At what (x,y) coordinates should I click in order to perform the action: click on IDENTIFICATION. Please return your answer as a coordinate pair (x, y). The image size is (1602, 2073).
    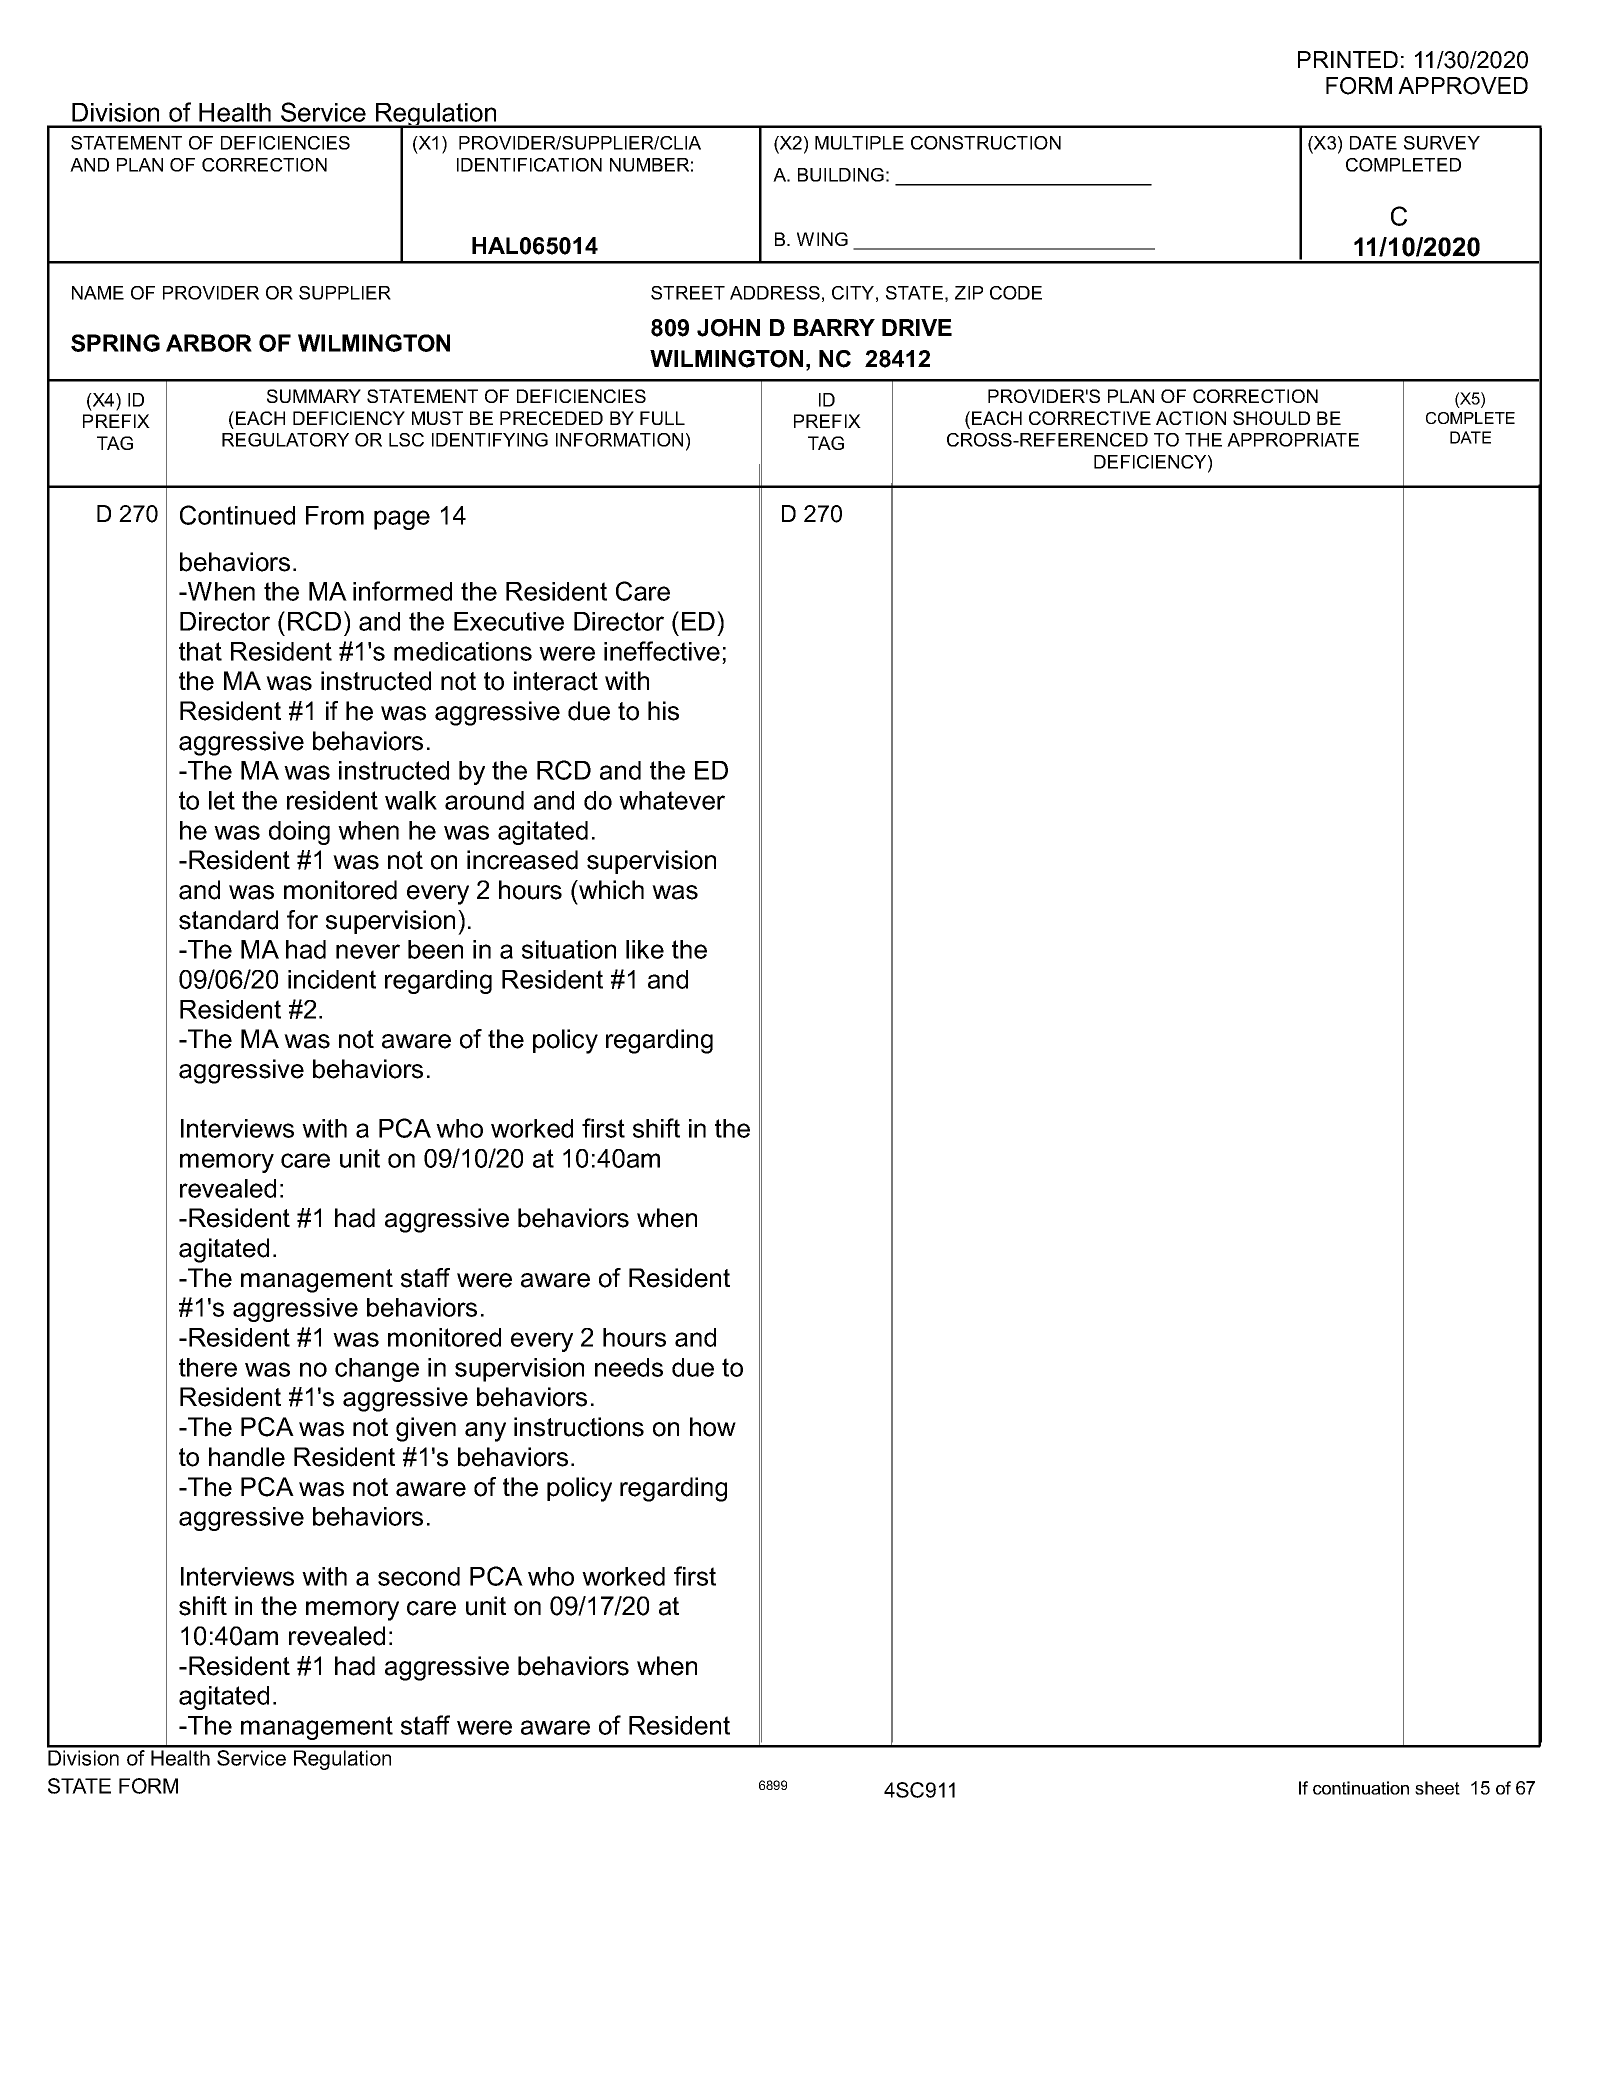
    Looking at the image, I should click on (529, 165).
